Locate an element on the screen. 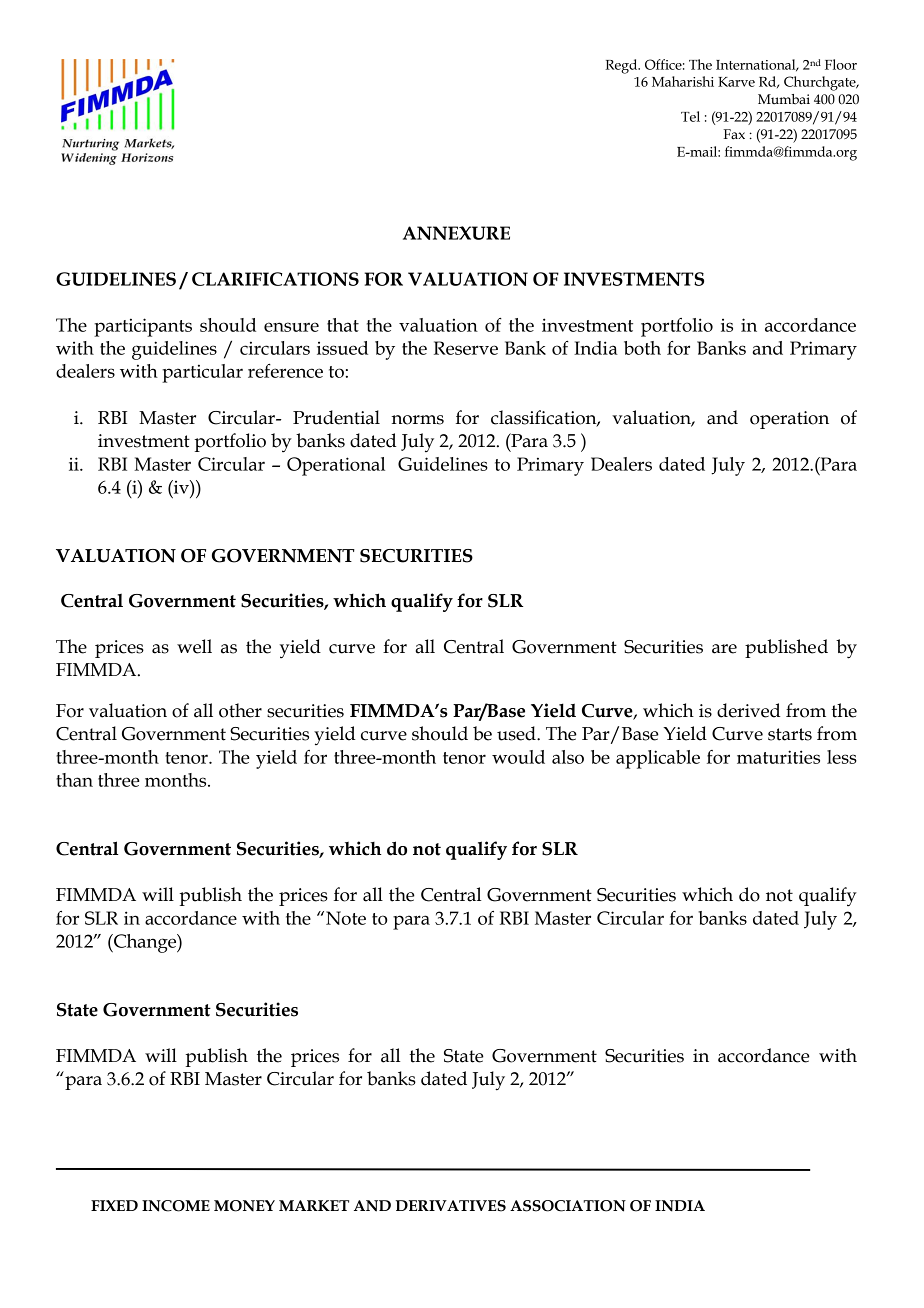  both is located at coordinates (642, 348).
